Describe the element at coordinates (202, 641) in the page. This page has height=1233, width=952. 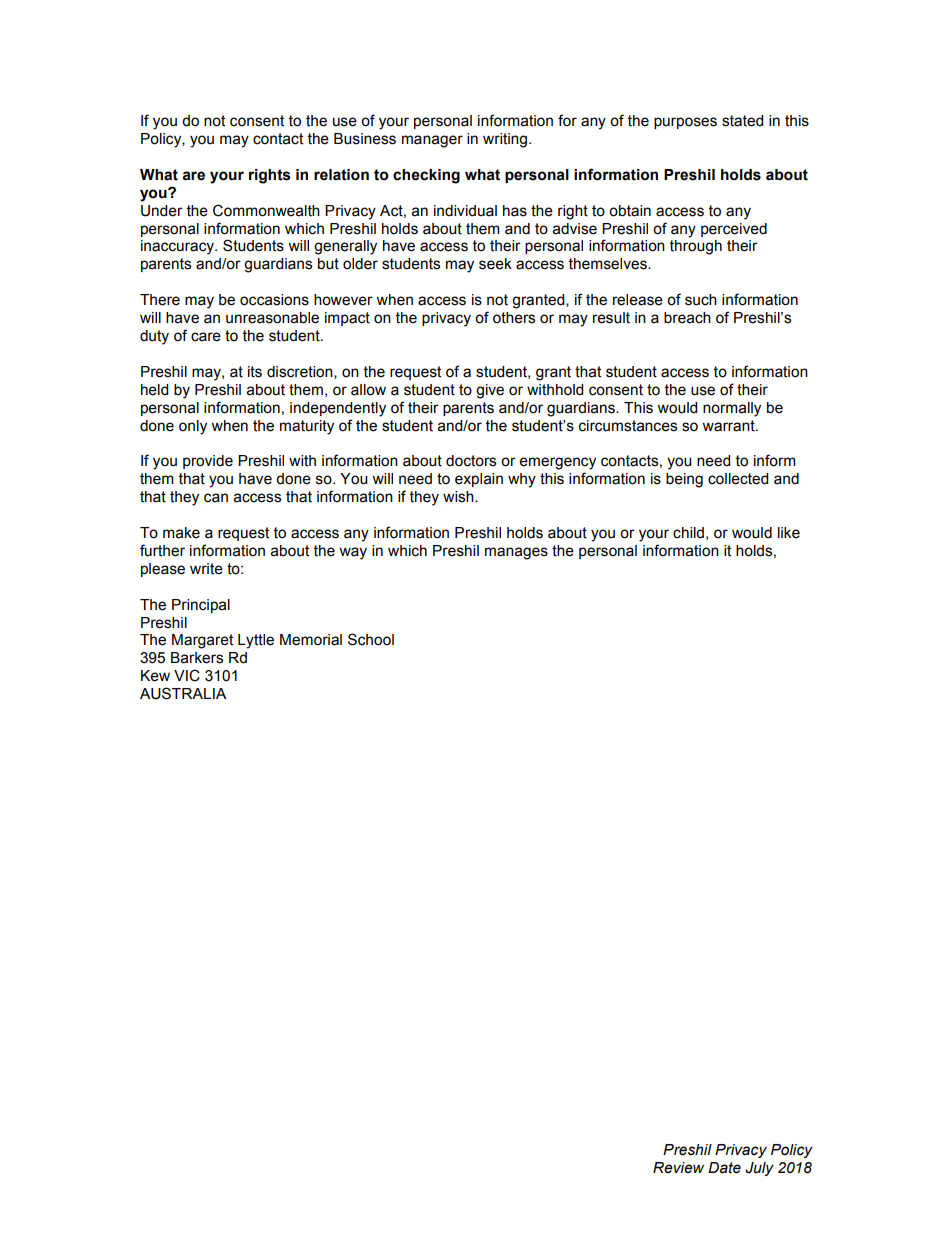
I see `Margaret` at that location.
